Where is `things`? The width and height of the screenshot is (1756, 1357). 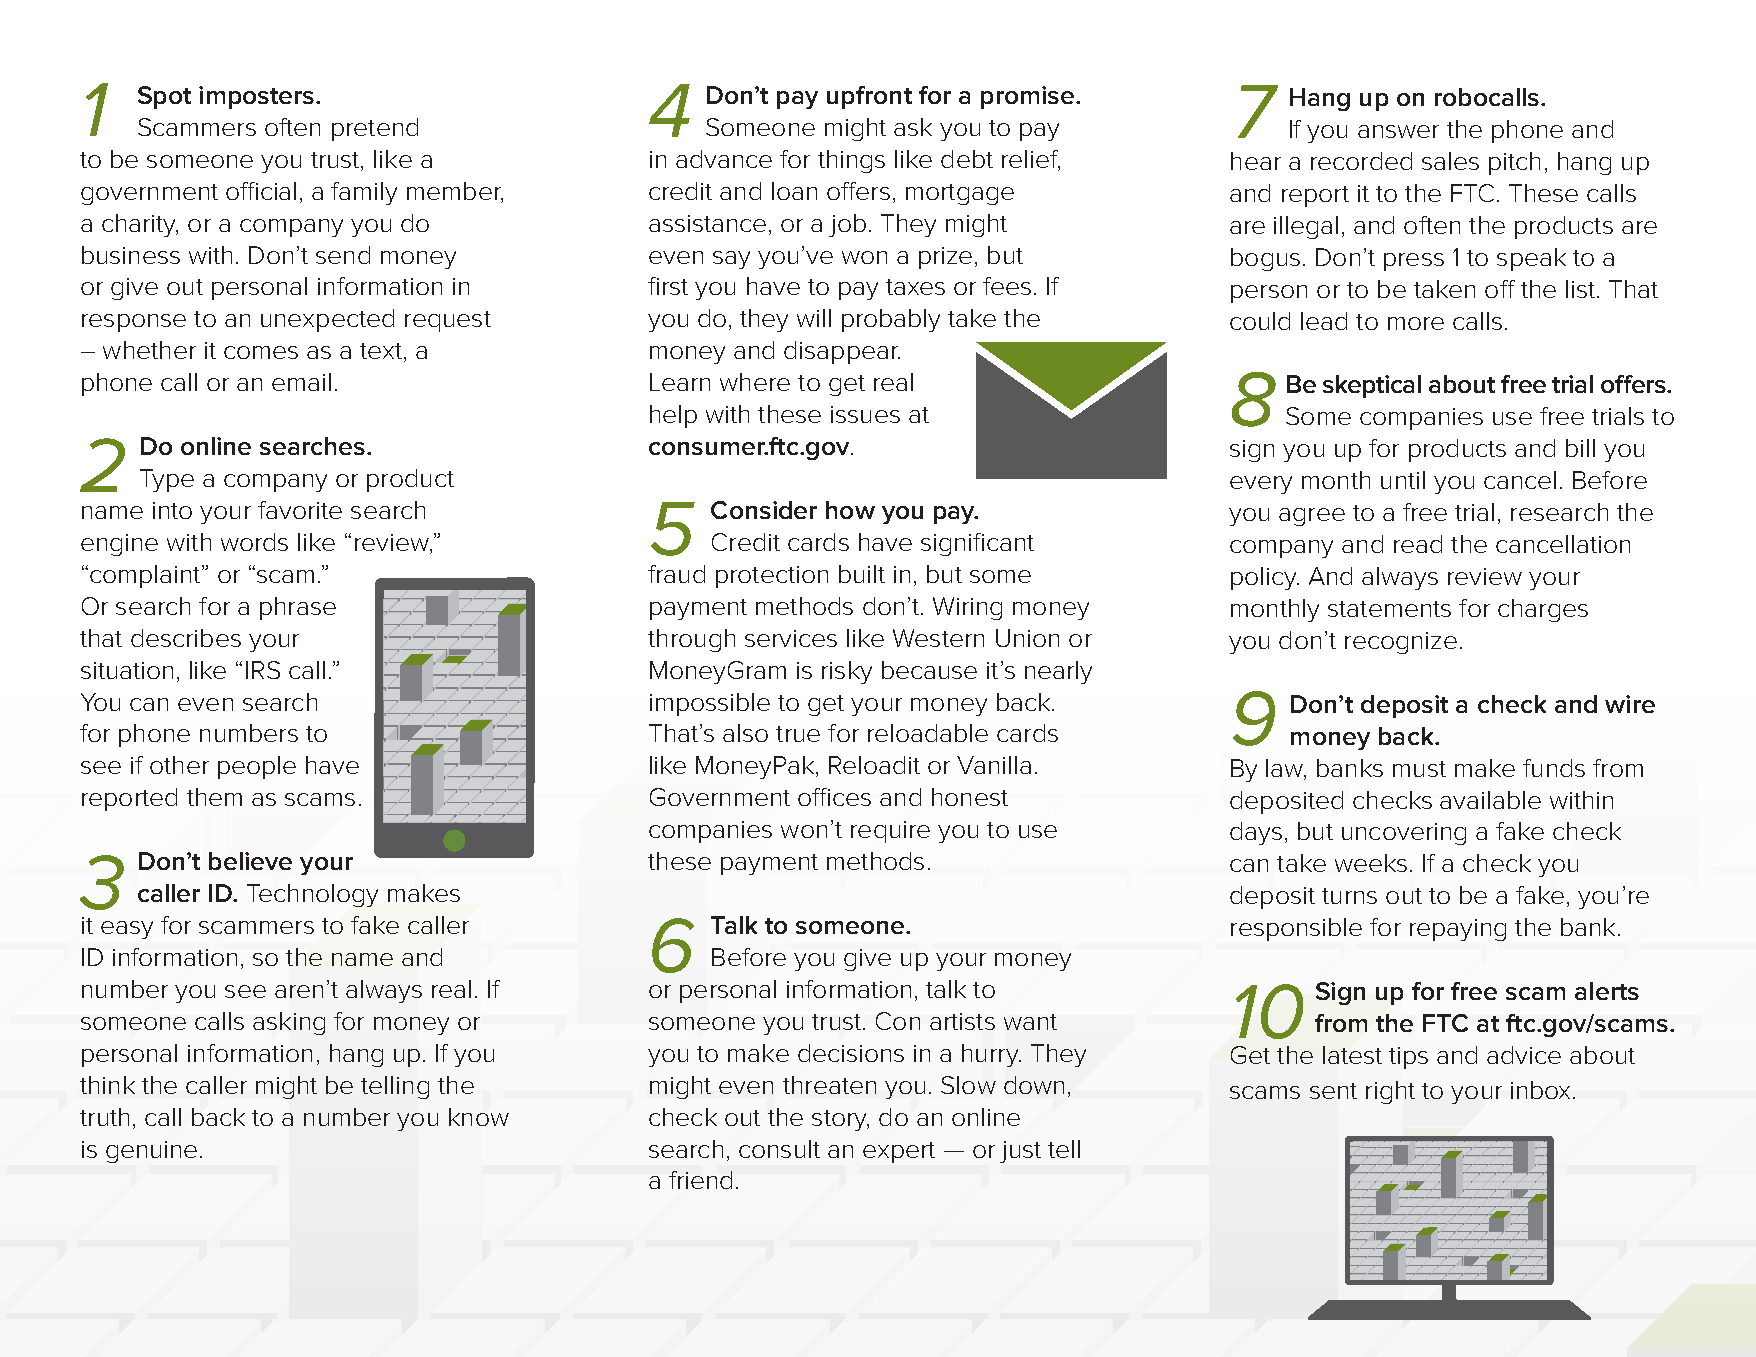
things is located at coordinates (851, 161).
